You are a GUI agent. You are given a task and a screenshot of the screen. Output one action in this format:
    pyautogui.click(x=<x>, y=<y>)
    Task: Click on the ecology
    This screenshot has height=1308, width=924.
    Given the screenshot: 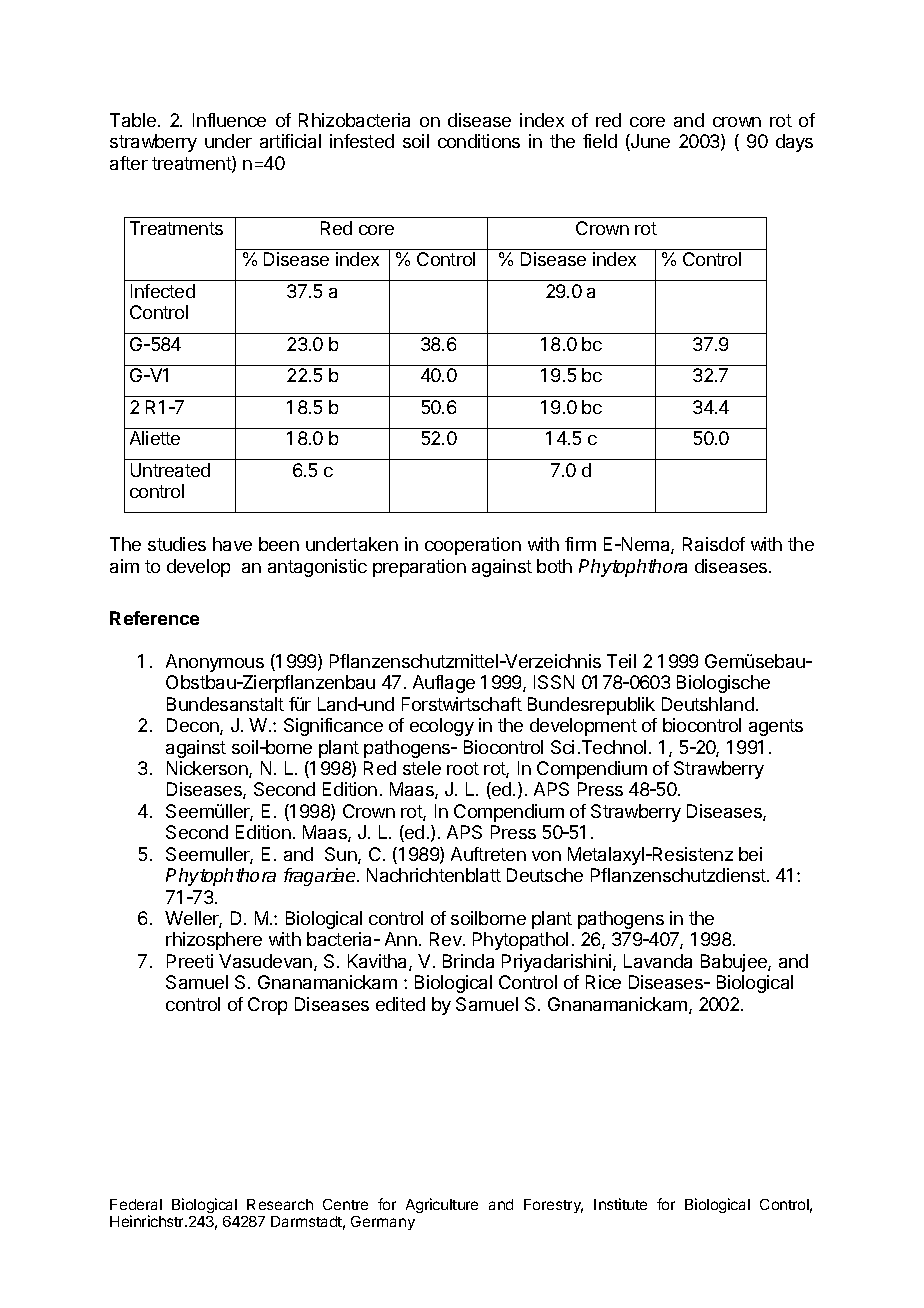 What is the action you would take?
    pyautogui.click(x=442, y=727)
